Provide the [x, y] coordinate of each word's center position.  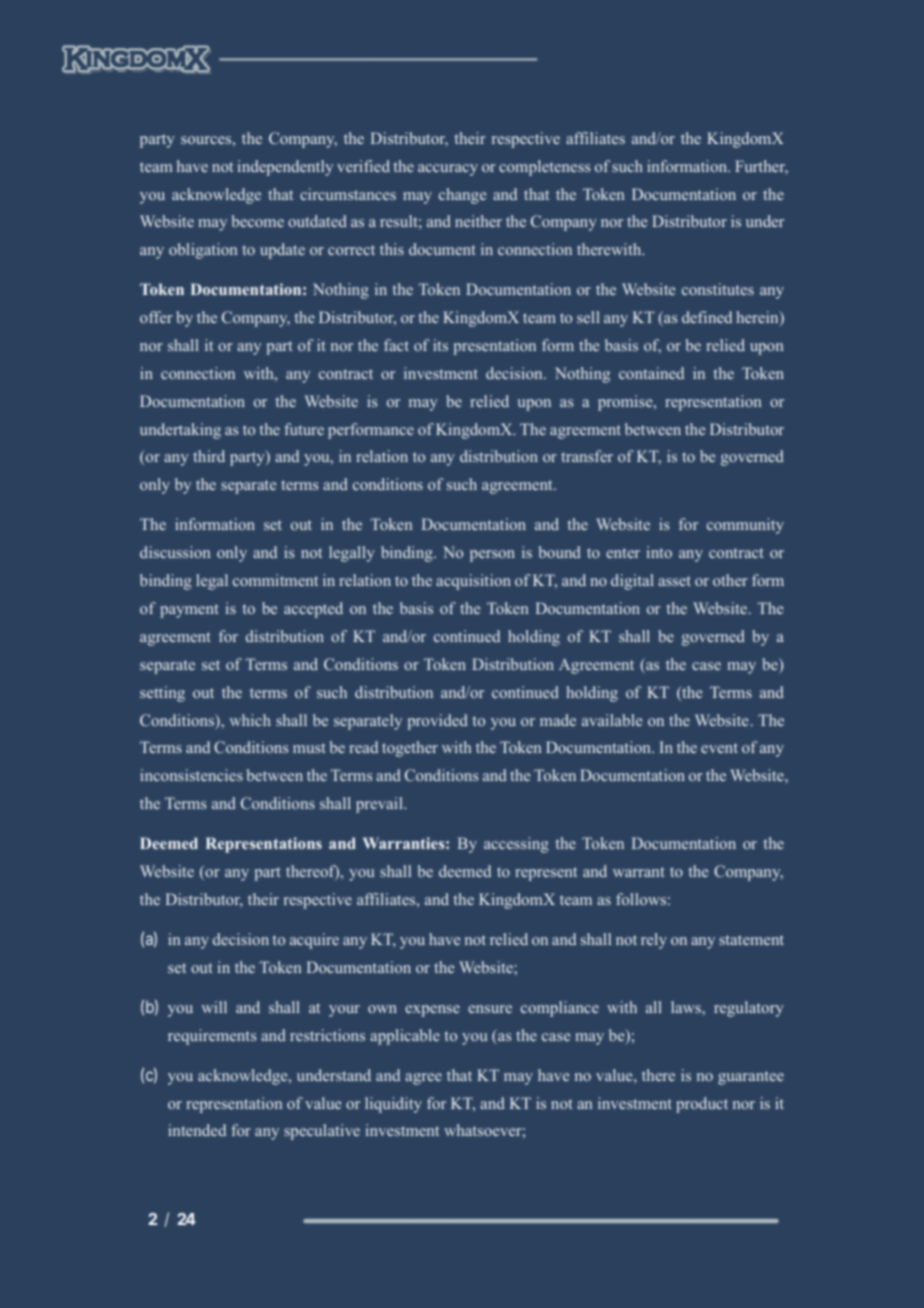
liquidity [393, 1105]
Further [761, 167]
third [209, 456]
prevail [380, 805]
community [745, 526]
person [492, 556]
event [719, 748]
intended [197, 1130]
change [462, 196]
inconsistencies [191, 775]
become [258, 221]
